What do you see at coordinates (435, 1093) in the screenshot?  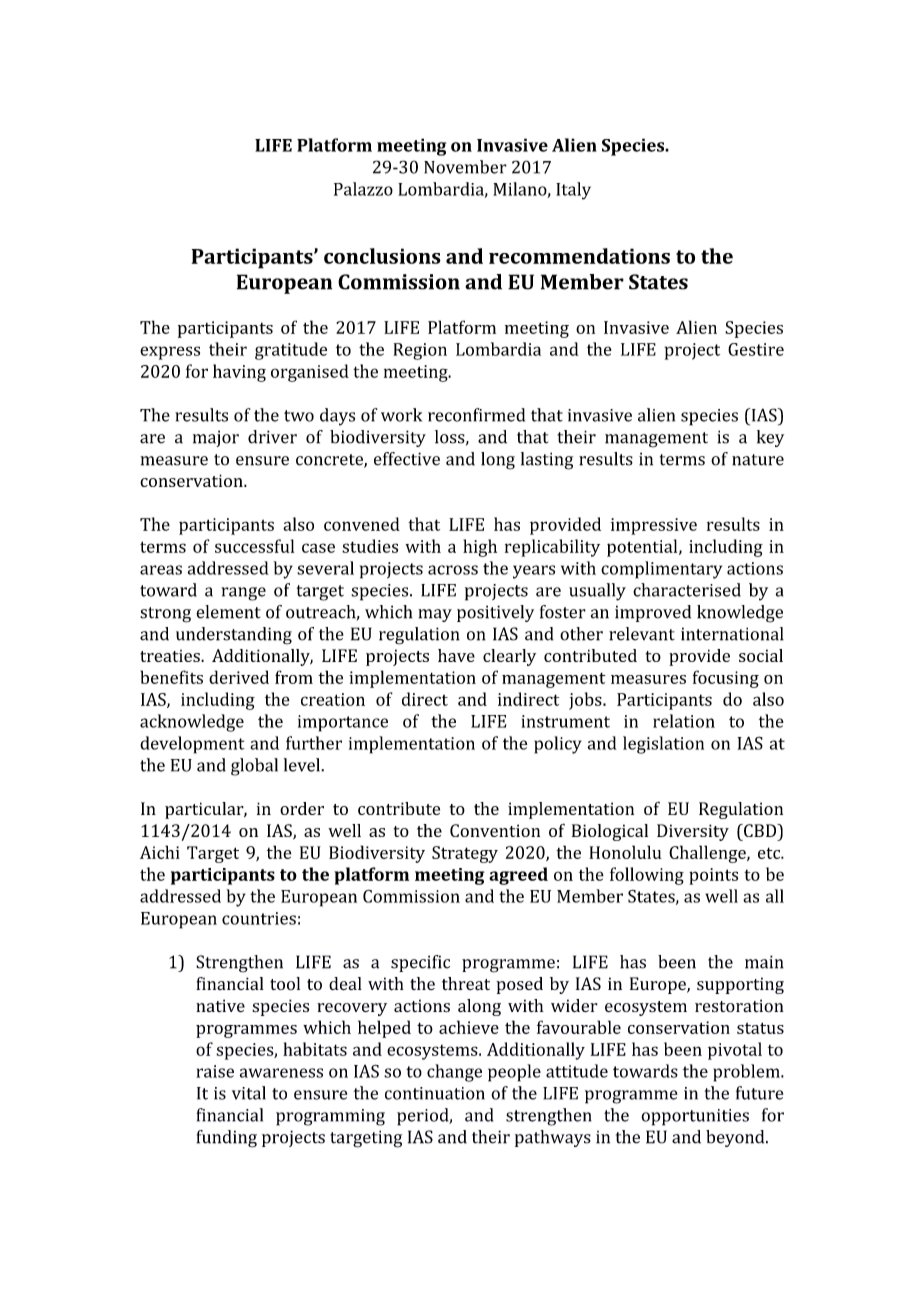 I see `continuation` at bounding box center [435, 1093].
